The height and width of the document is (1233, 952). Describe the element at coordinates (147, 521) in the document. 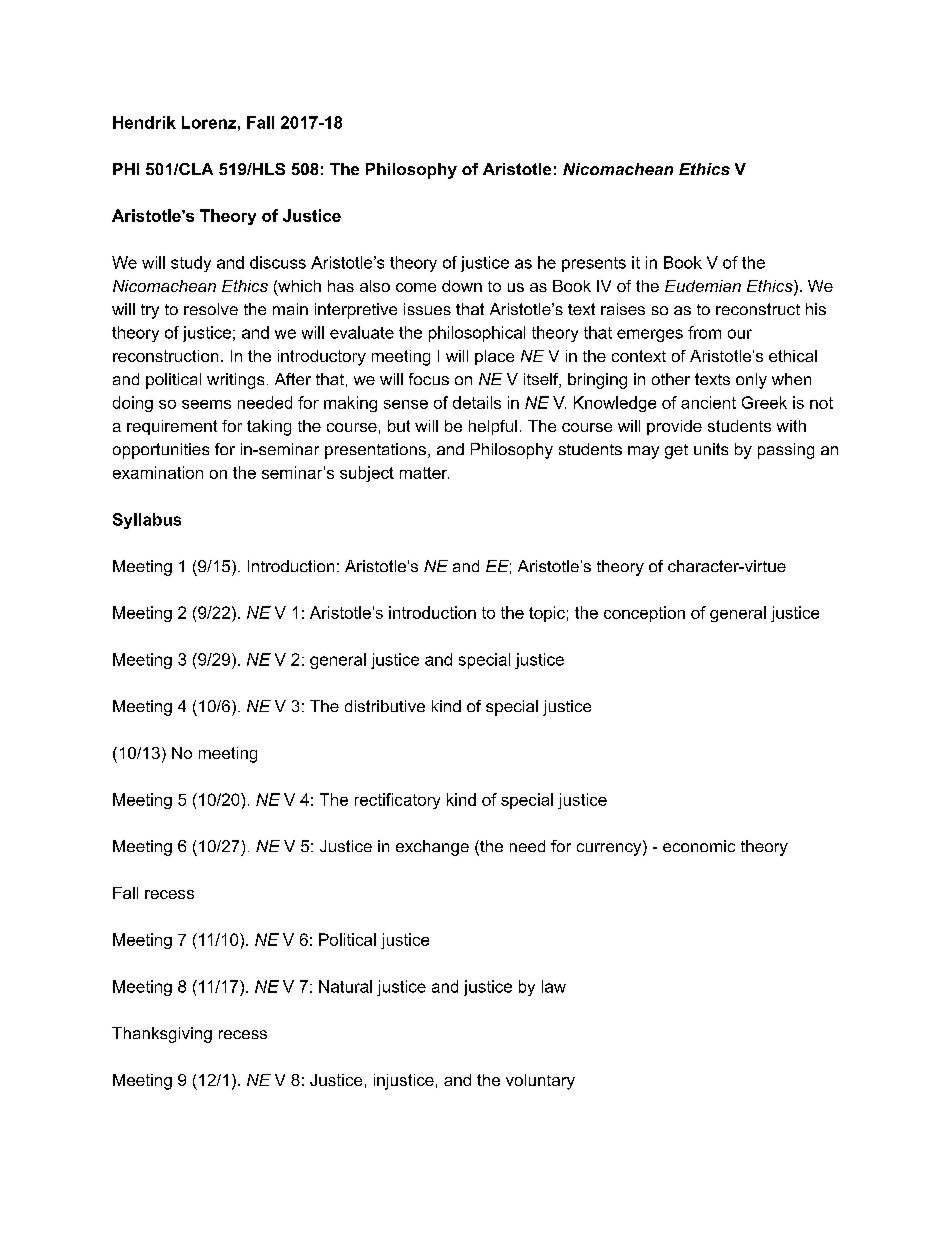

I see `Syllabus` at that location.
